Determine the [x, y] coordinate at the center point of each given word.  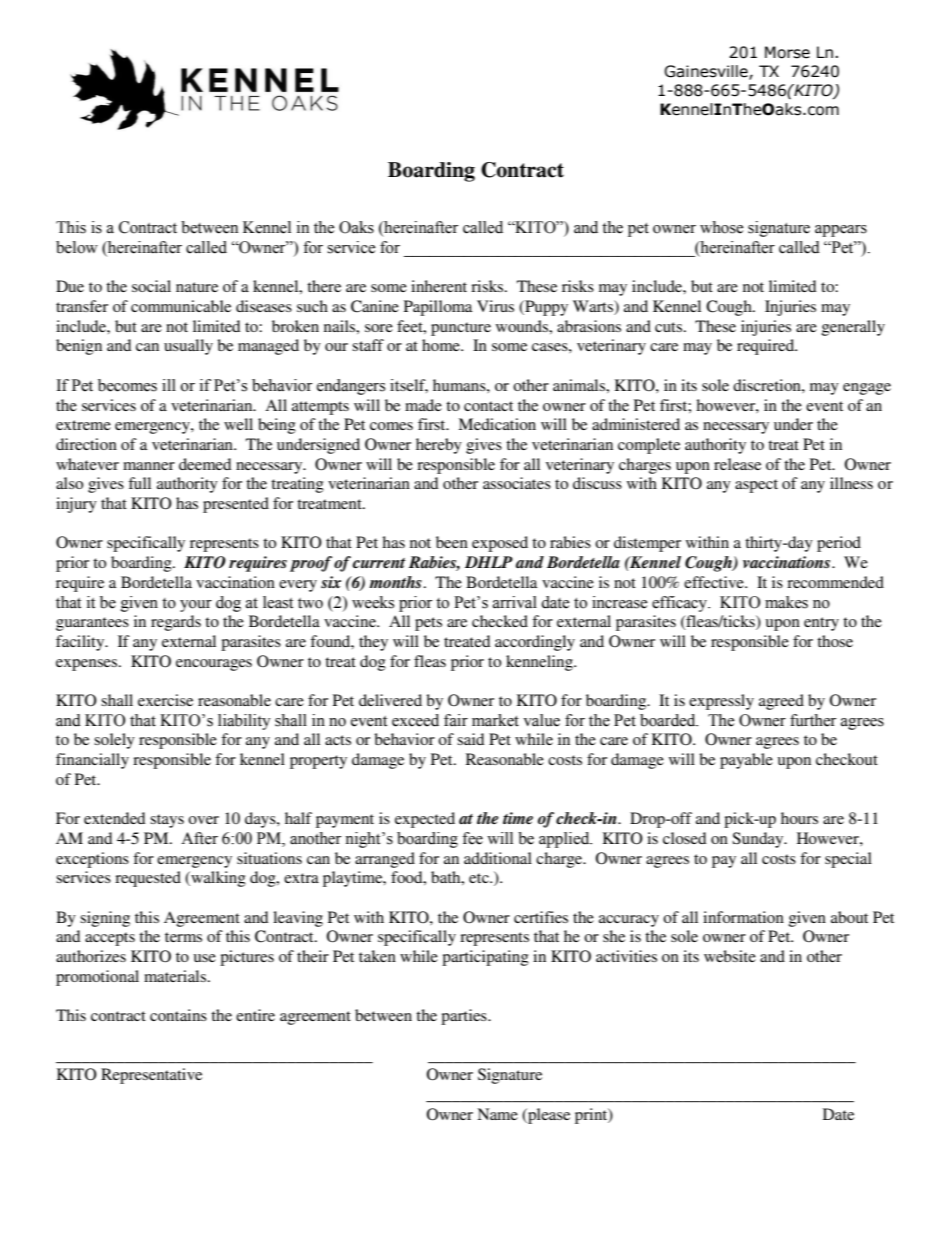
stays [167, 821]
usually [188, 347]
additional [498, 858]
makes [786, 602]
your [196, 606]
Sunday [759, 840]
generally [853, 328]
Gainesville [707, 72]
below [77, 247]
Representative [151, 1076]
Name [497, 1114]
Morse [787, 52]
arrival [515, 602]
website [730, 956]
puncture [461, 329]
